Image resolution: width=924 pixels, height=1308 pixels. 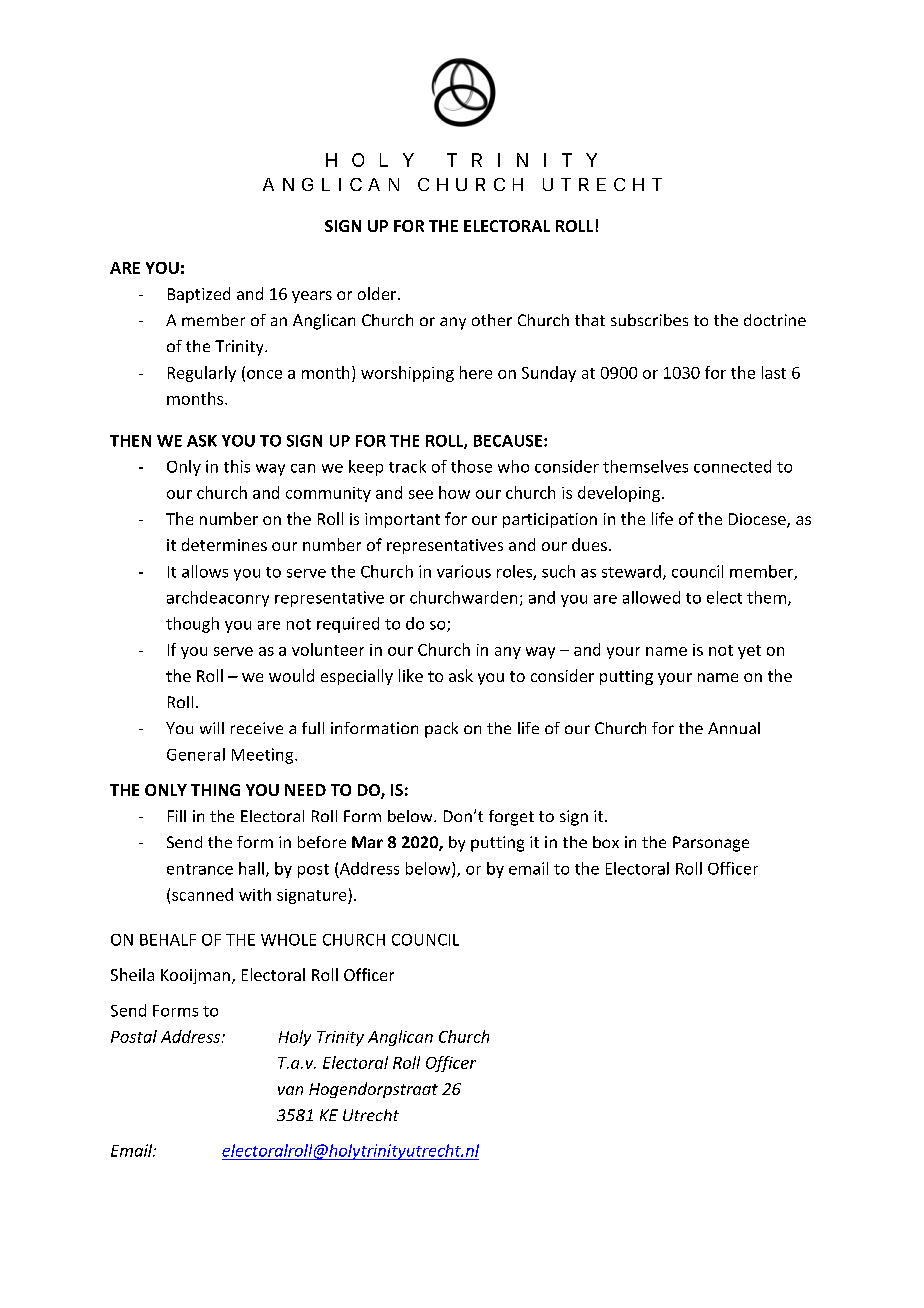 What do you see at coordinates (288, 940) in the screenshot?
I see `WHOLE` at bounding box center [288, 940].
